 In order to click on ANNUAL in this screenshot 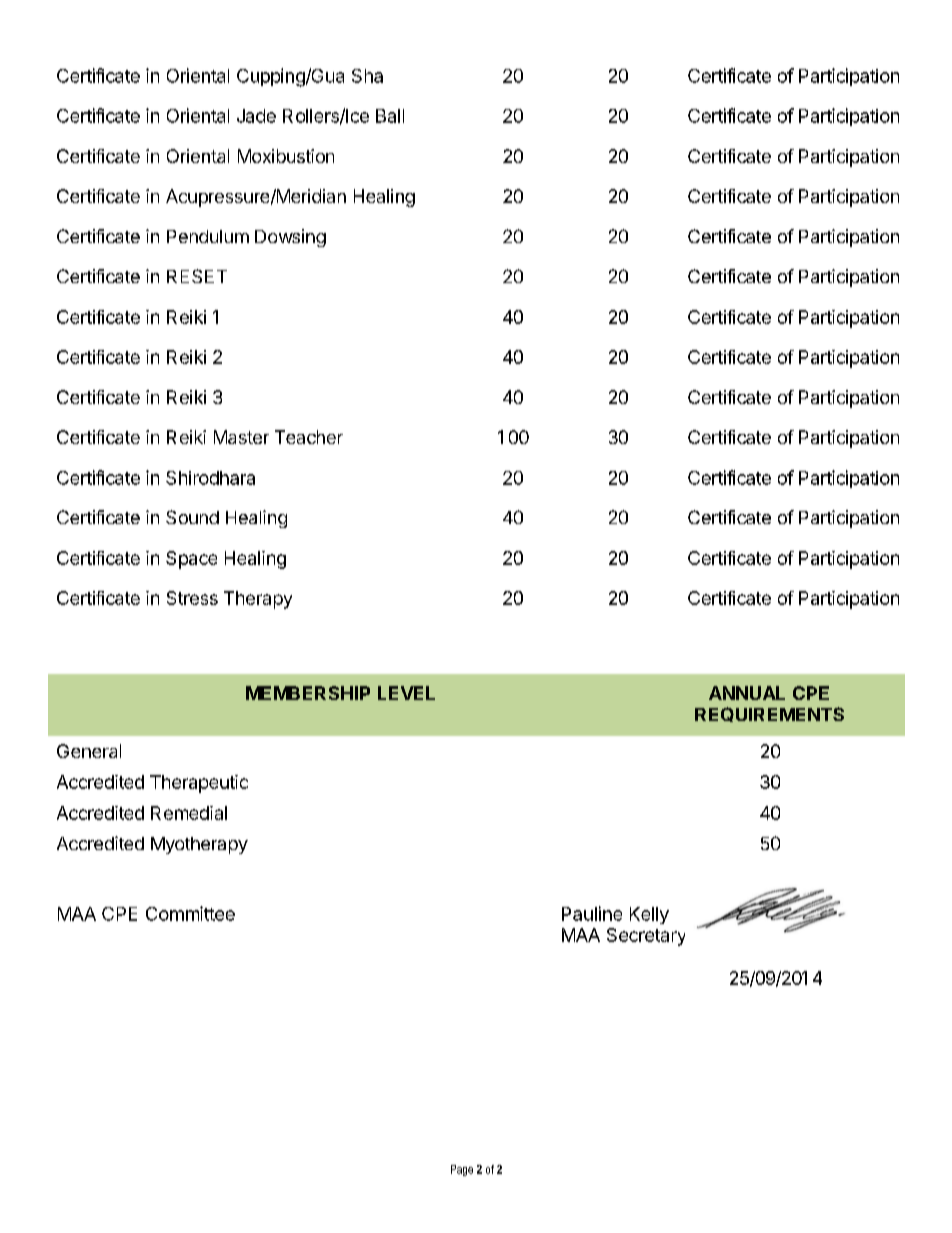, I will do `click(747, 693)`.
